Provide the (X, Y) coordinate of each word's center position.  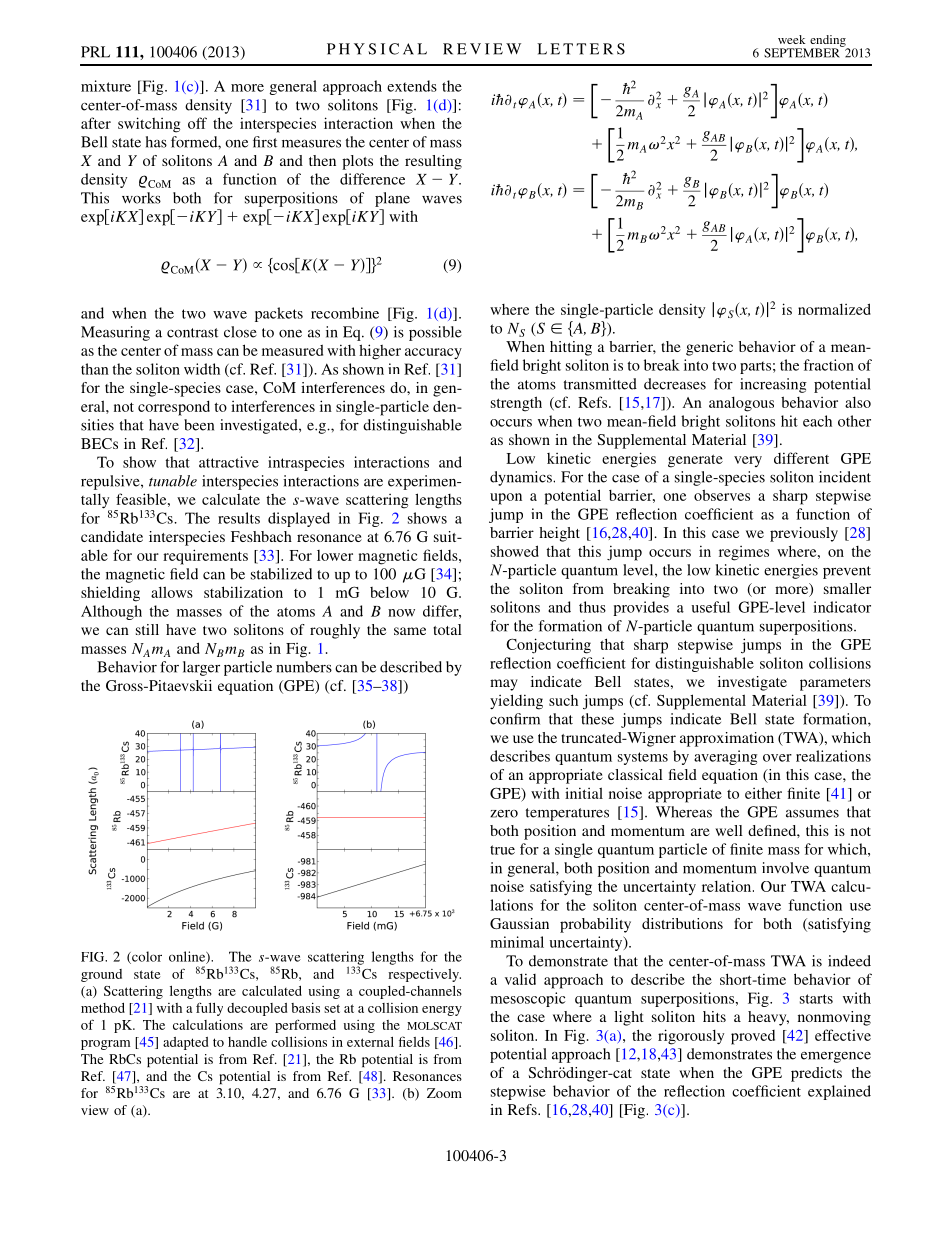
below (389, 592)
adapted (185, 1043)
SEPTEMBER (803, 52)
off (197, 123)
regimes (744, 553)
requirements (205, 557)
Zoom (444, 1093)
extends (412, 86)
